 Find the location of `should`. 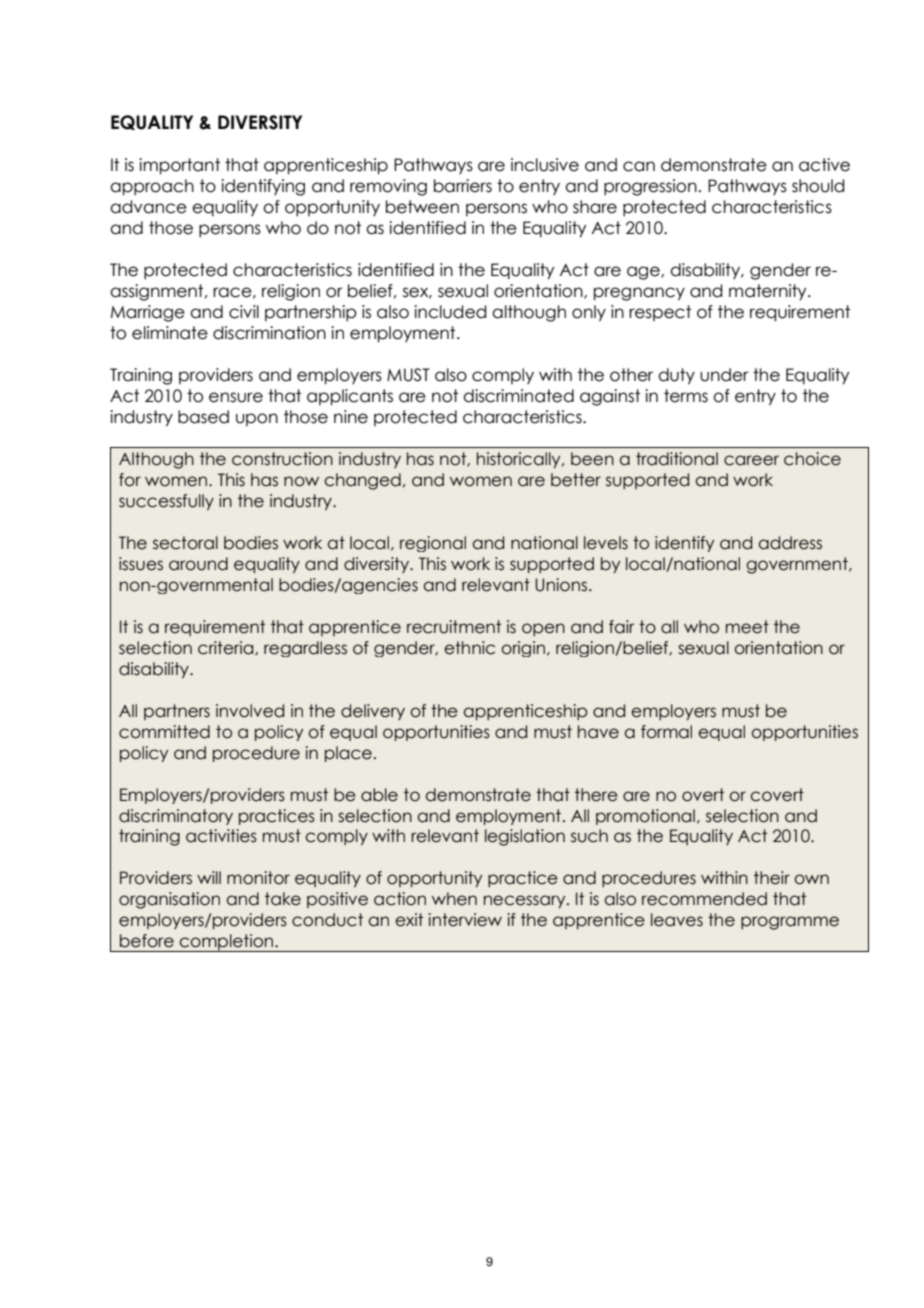

should is located at coordinates (818, 186).
